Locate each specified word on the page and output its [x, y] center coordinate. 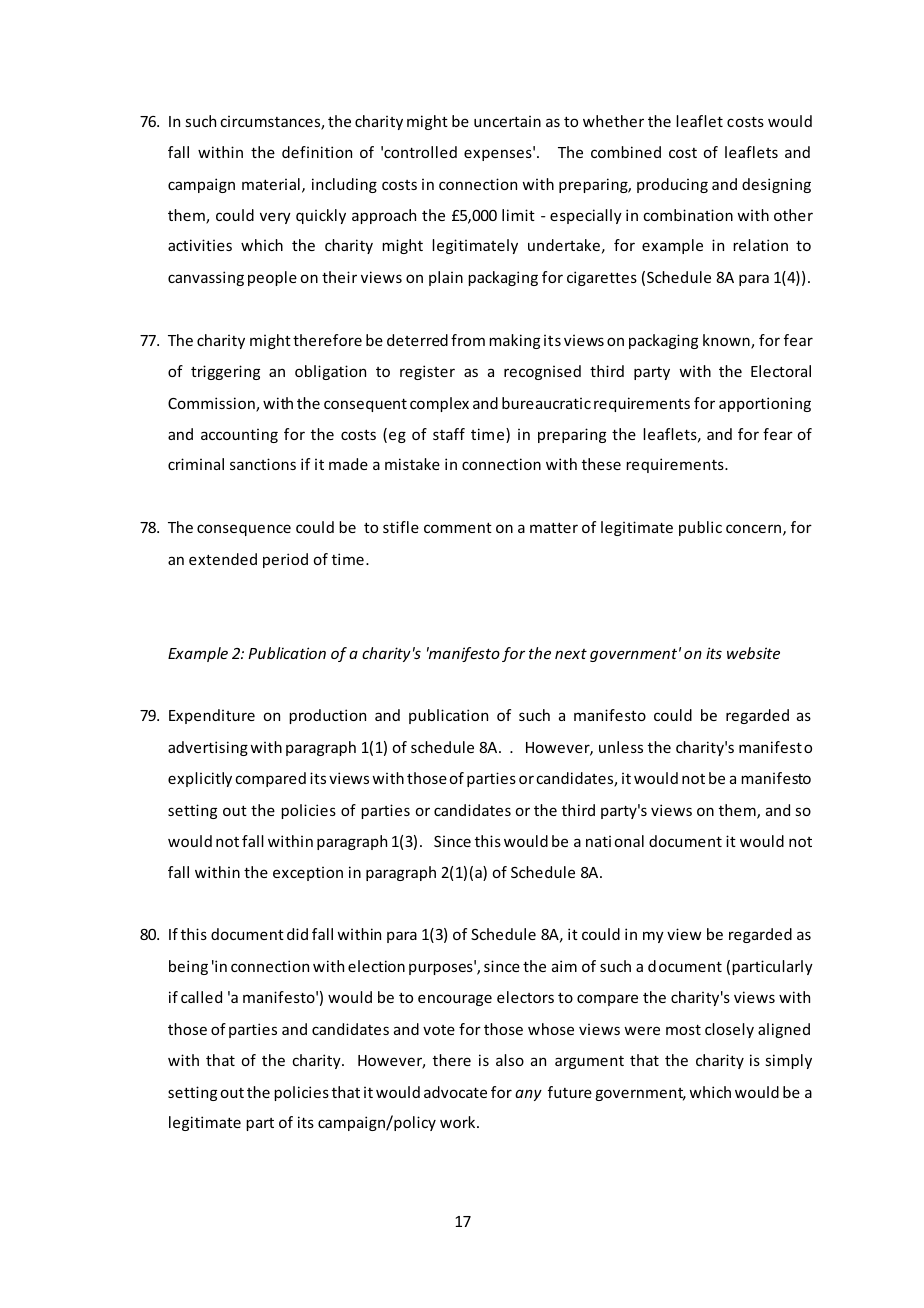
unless [621, 747]
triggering [225, 372]
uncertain [507, 121]
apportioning [765, 404]
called [201, 997]
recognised [542, 372]
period [285, 560]
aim [564, 966]
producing [672, 185]
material [271, 184]
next [571, 654]
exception [308, 874]
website [753, 653]
